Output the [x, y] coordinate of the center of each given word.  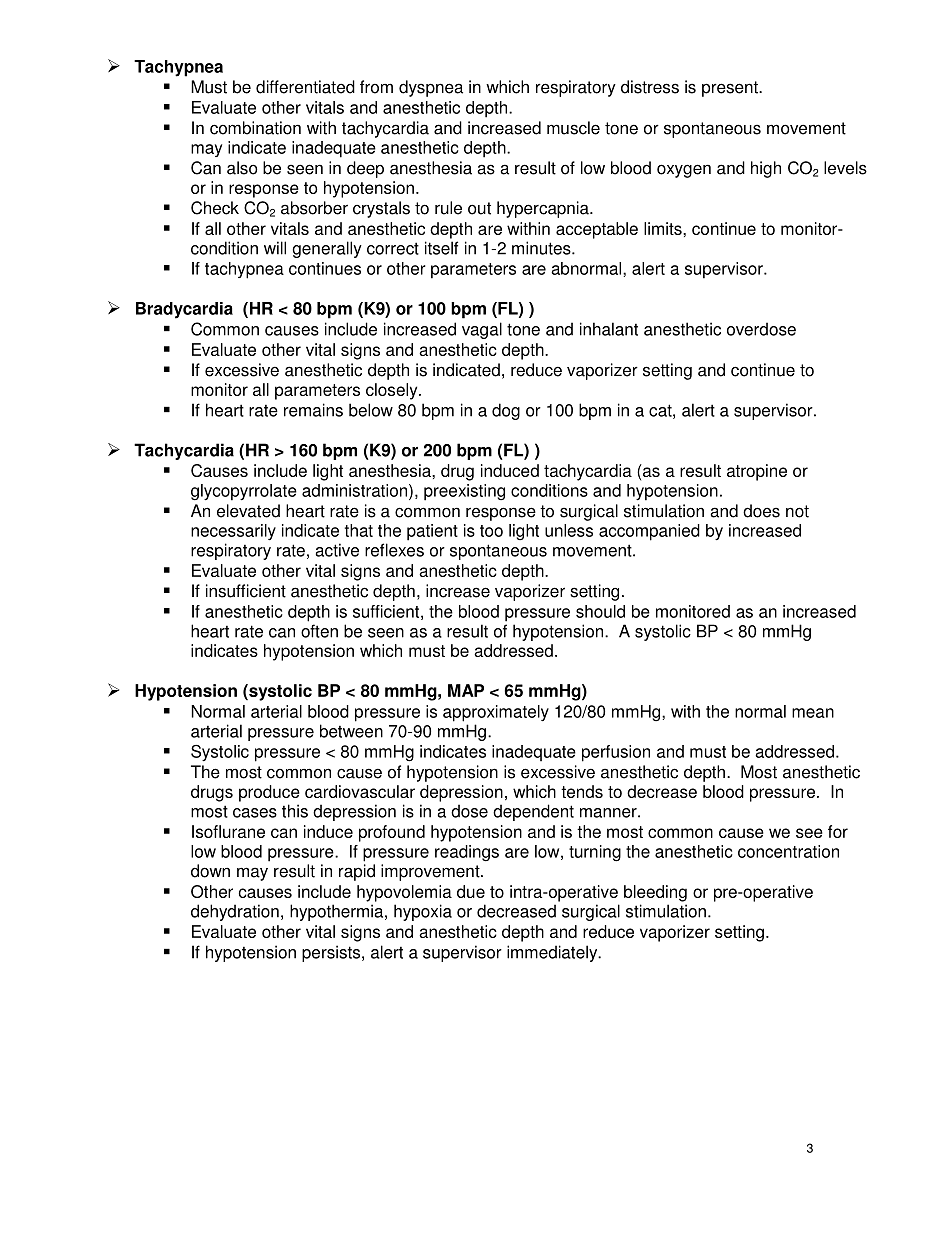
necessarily [233, 532]
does [761, 511]
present [731, 89]
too [491, 531]
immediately [553, 953]
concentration [788, 851]
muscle [573, 128]
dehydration [235, 912]
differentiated [305, 87]
